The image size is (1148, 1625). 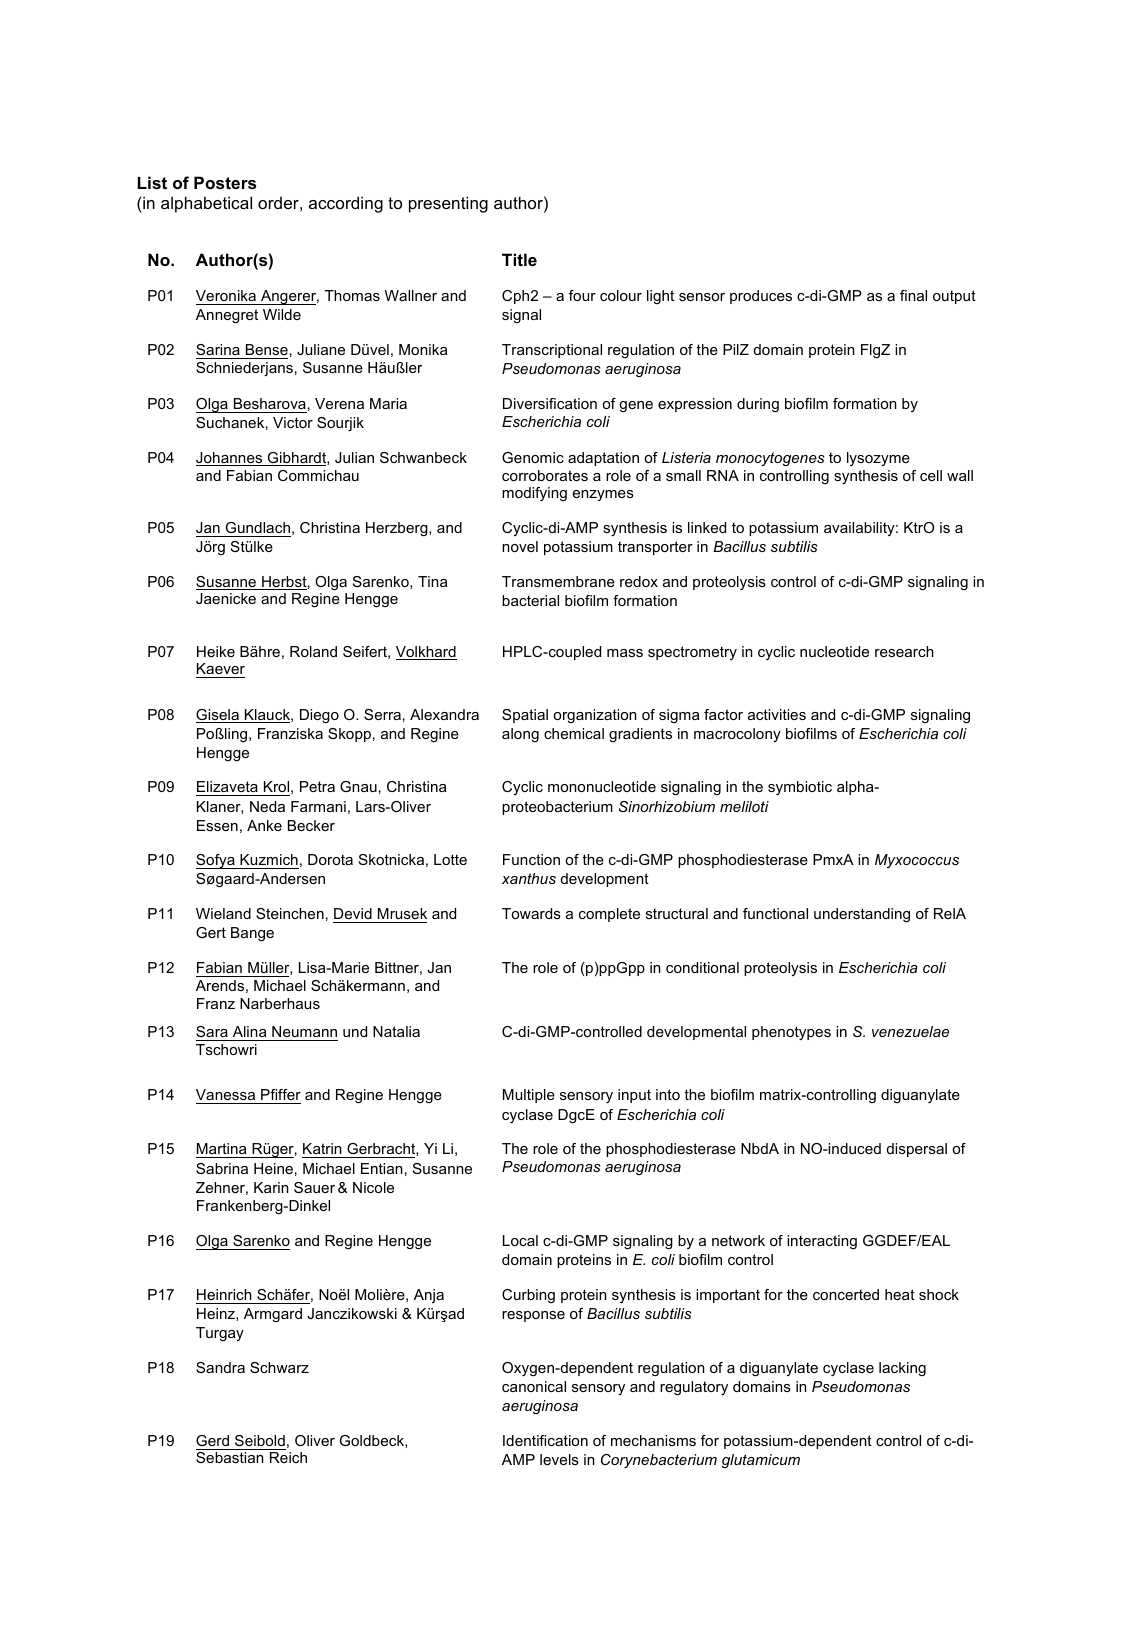 I want to click on Reich, so click(x=288, y=1457).
